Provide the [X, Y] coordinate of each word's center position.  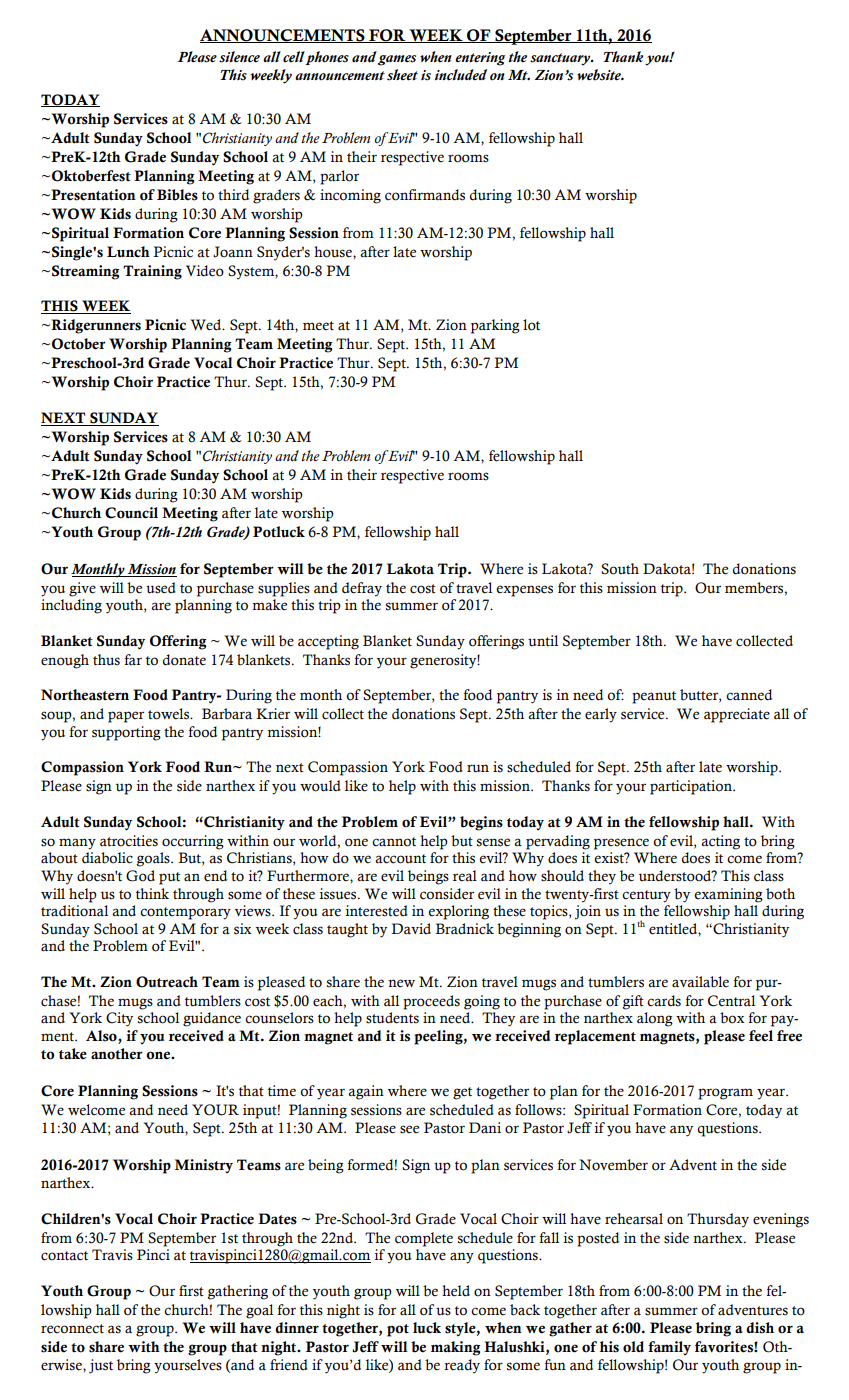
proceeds [431, 1002]
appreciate [737, 715]
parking [495, 326]
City [119, 1019]
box [732, 1018]
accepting [328, 642]
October [79, 344]
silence [239, 57]
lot [531, 325]
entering [480, 59]
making [455, 1348]
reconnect [72, 1329]
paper [126, 717]
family [669, 1348]
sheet [402, 75]
